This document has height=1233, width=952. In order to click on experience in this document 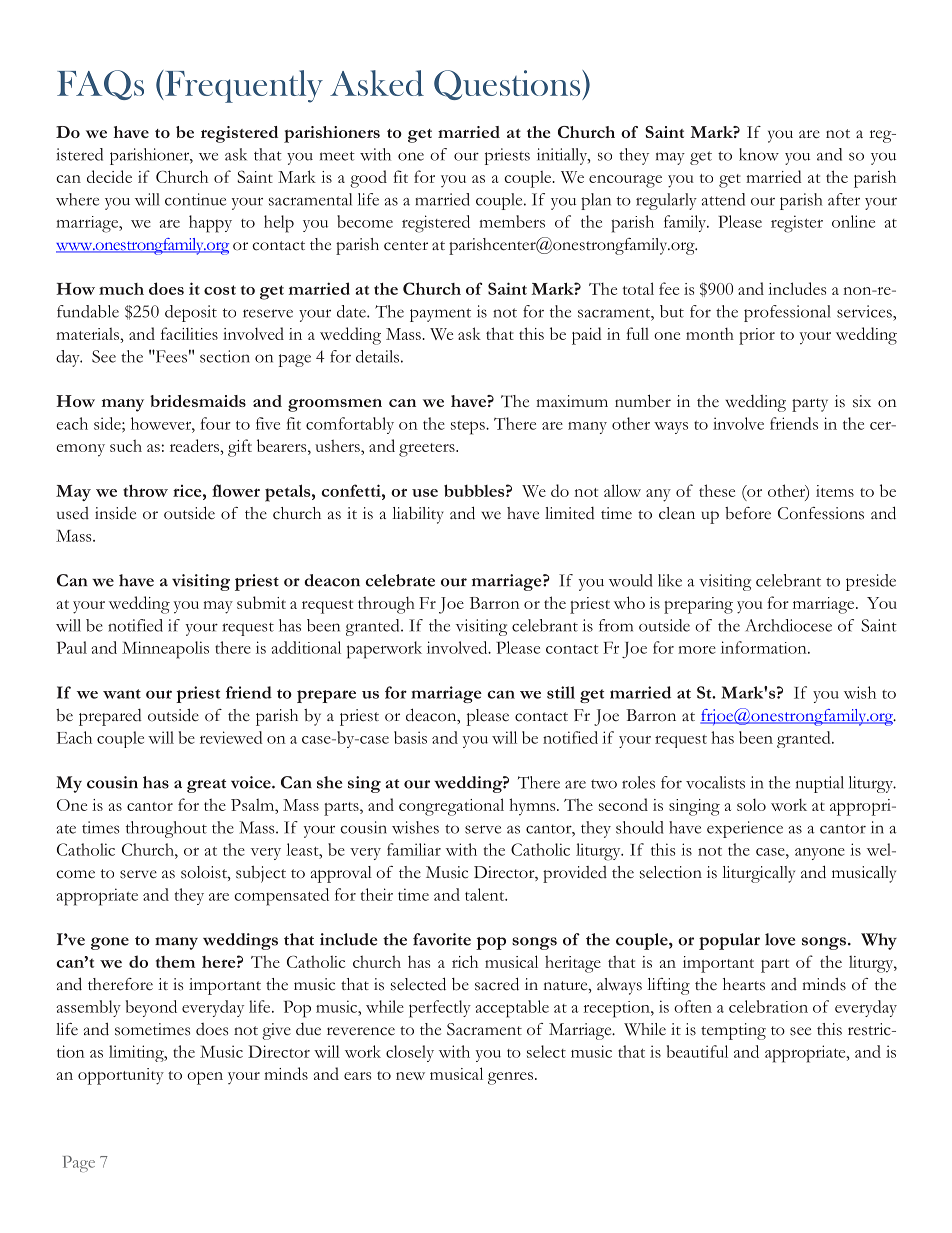, I will do `click(745, 829)`.
